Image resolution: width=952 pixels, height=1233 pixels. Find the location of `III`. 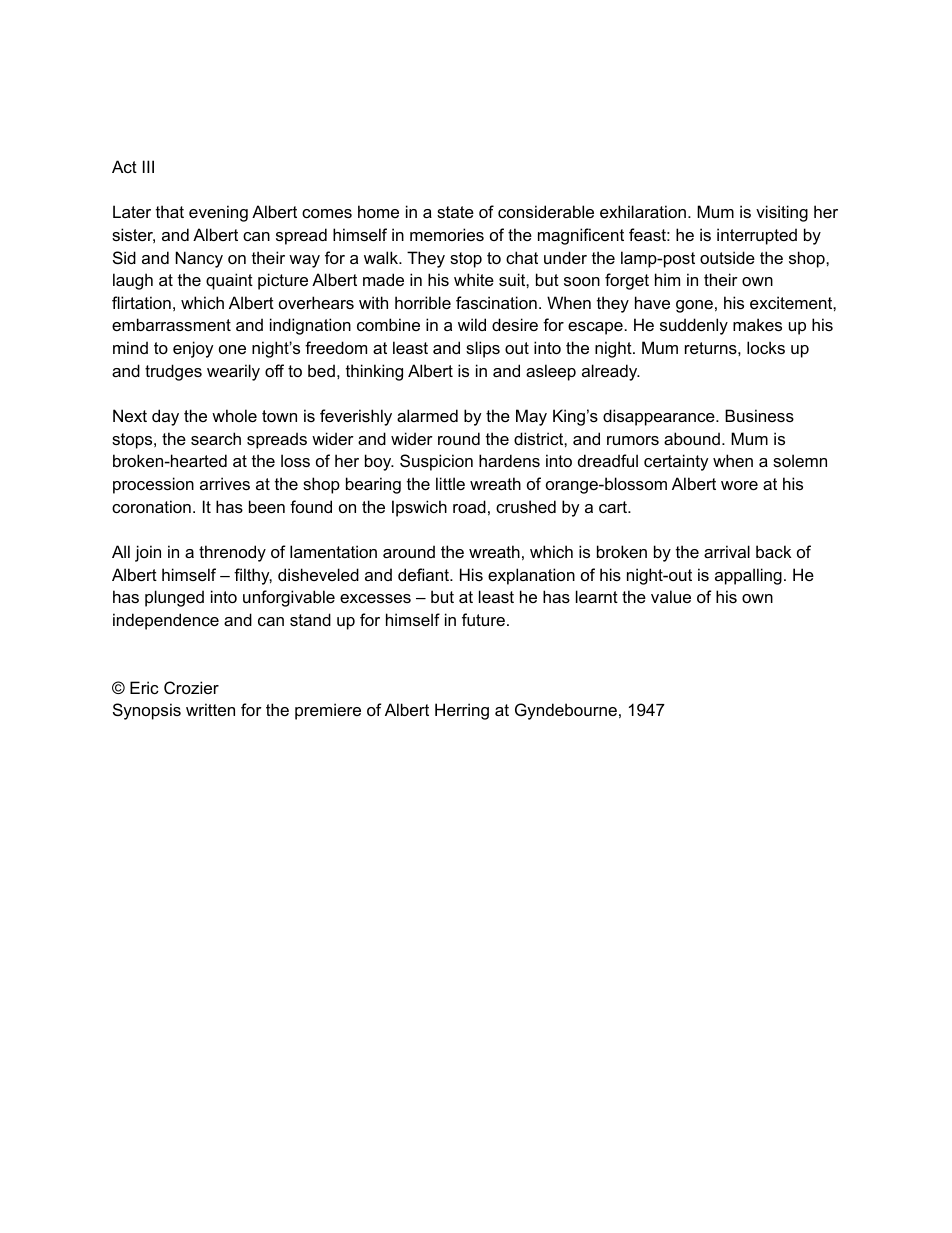

III is located at coordinates (148, 166).
